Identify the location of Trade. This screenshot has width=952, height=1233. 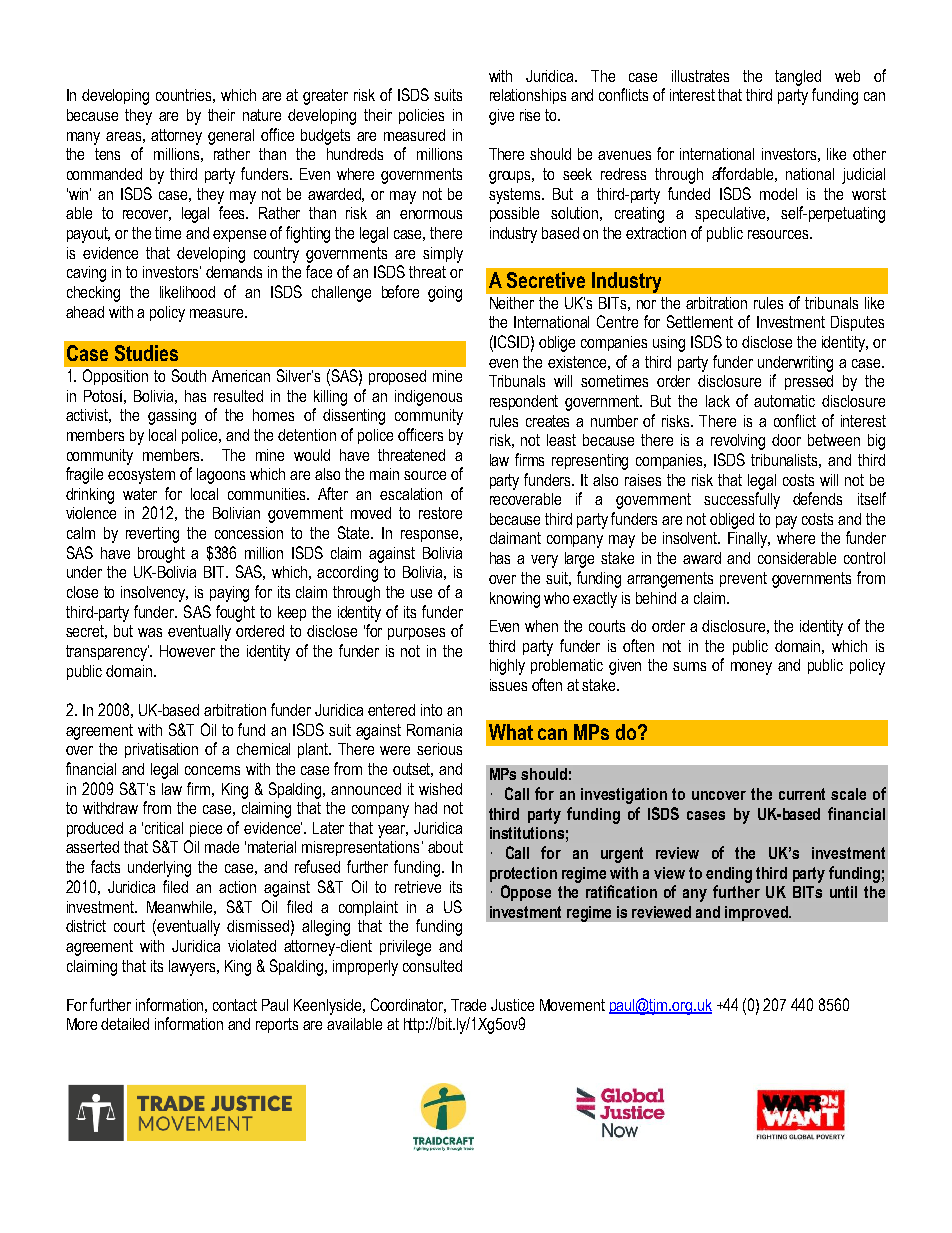
(468, 1005).
